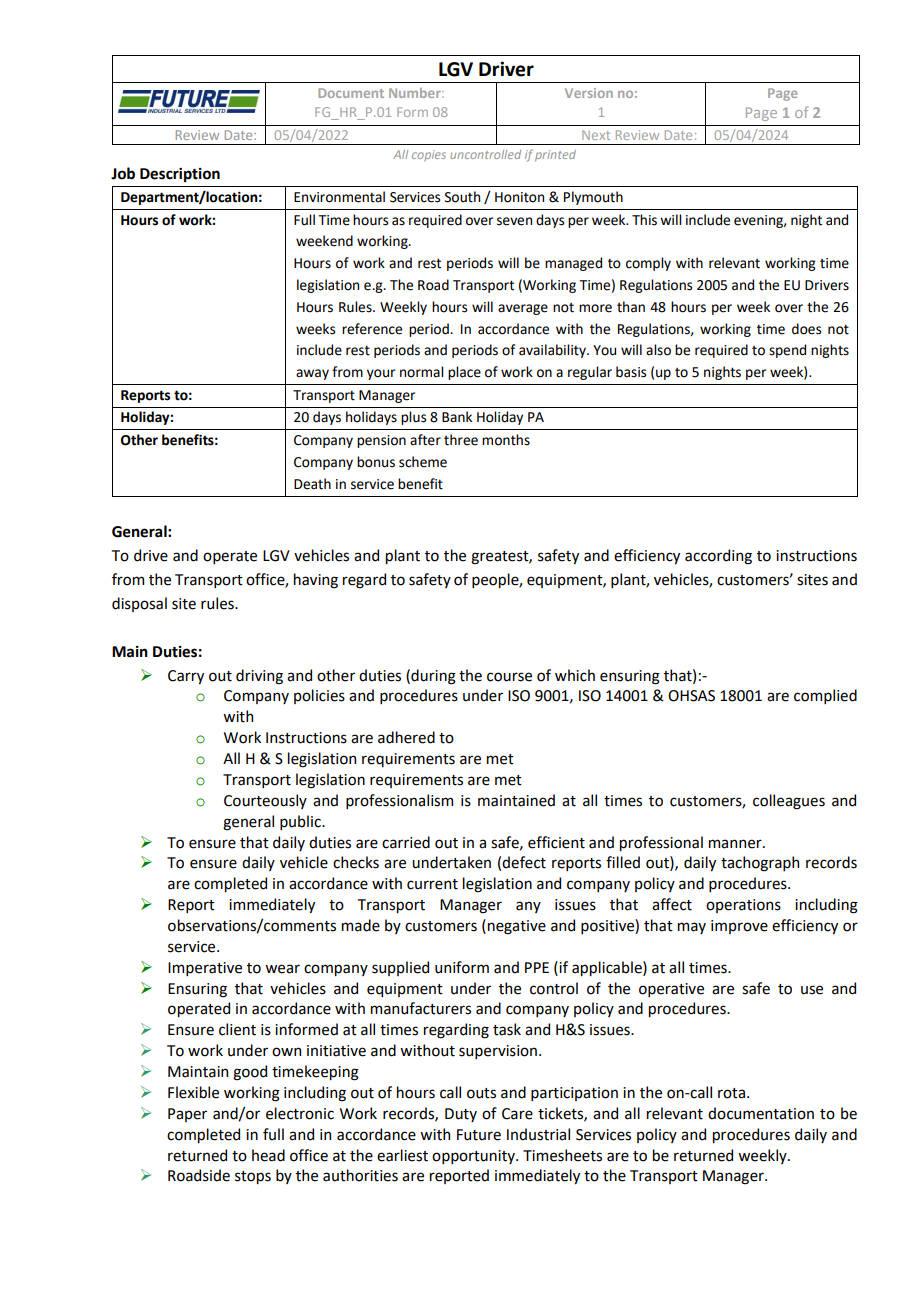 This document has height=1308, width=924. I want to click on Courteously, so click(265, 801).
